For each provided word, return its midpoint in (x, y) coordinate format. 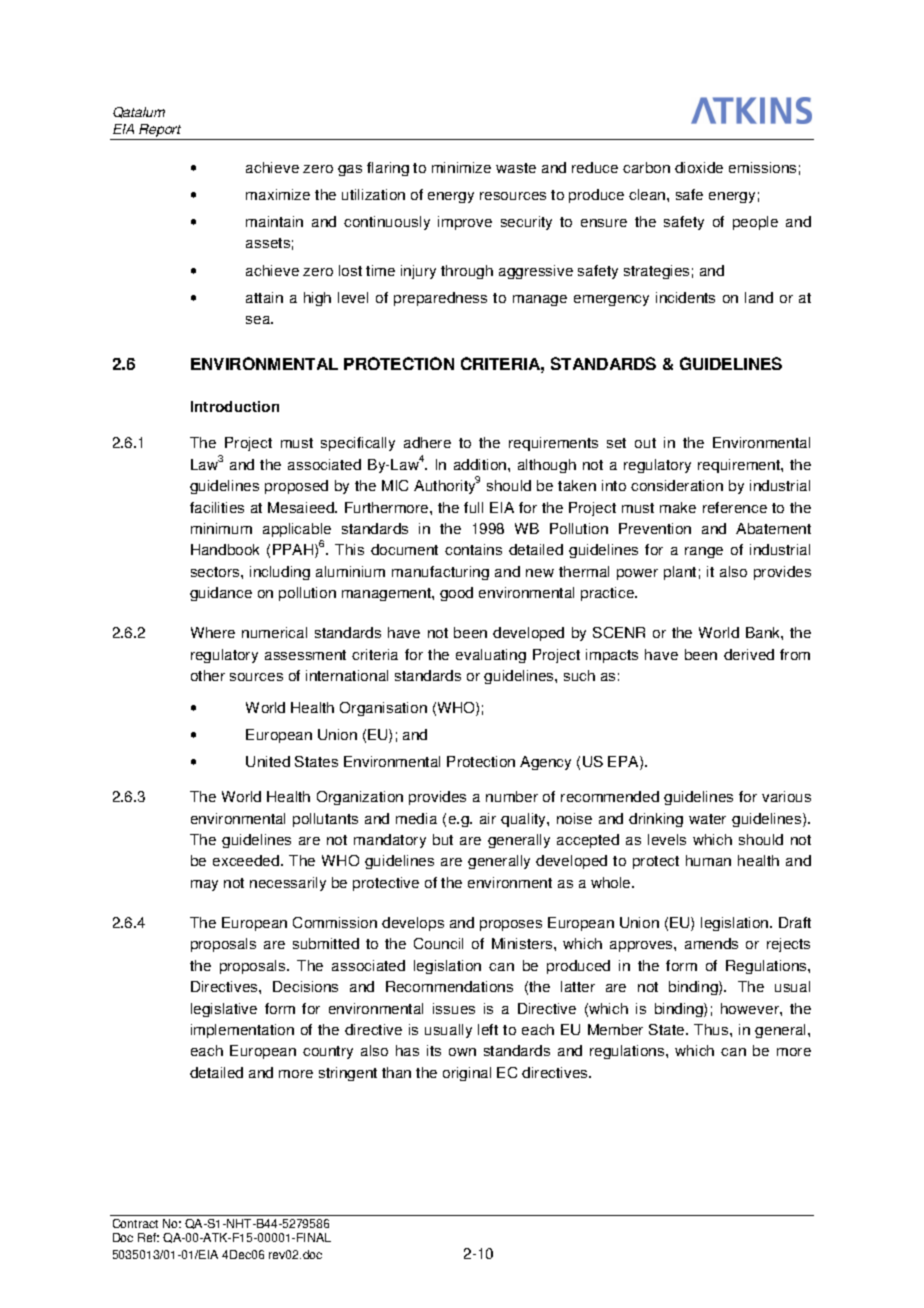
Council (438, 943)
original (467, 1074)
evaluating (491, 656)
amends (711, 943)
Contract (135, 1223)
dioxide (699, 167)
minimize (461, 167)
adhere (427, 442)
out (645, 443)
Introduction (235, 406)
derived (749, 654)
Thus (712, 1029)
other (208, 675)
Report (160, 132)
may (204, 885)
